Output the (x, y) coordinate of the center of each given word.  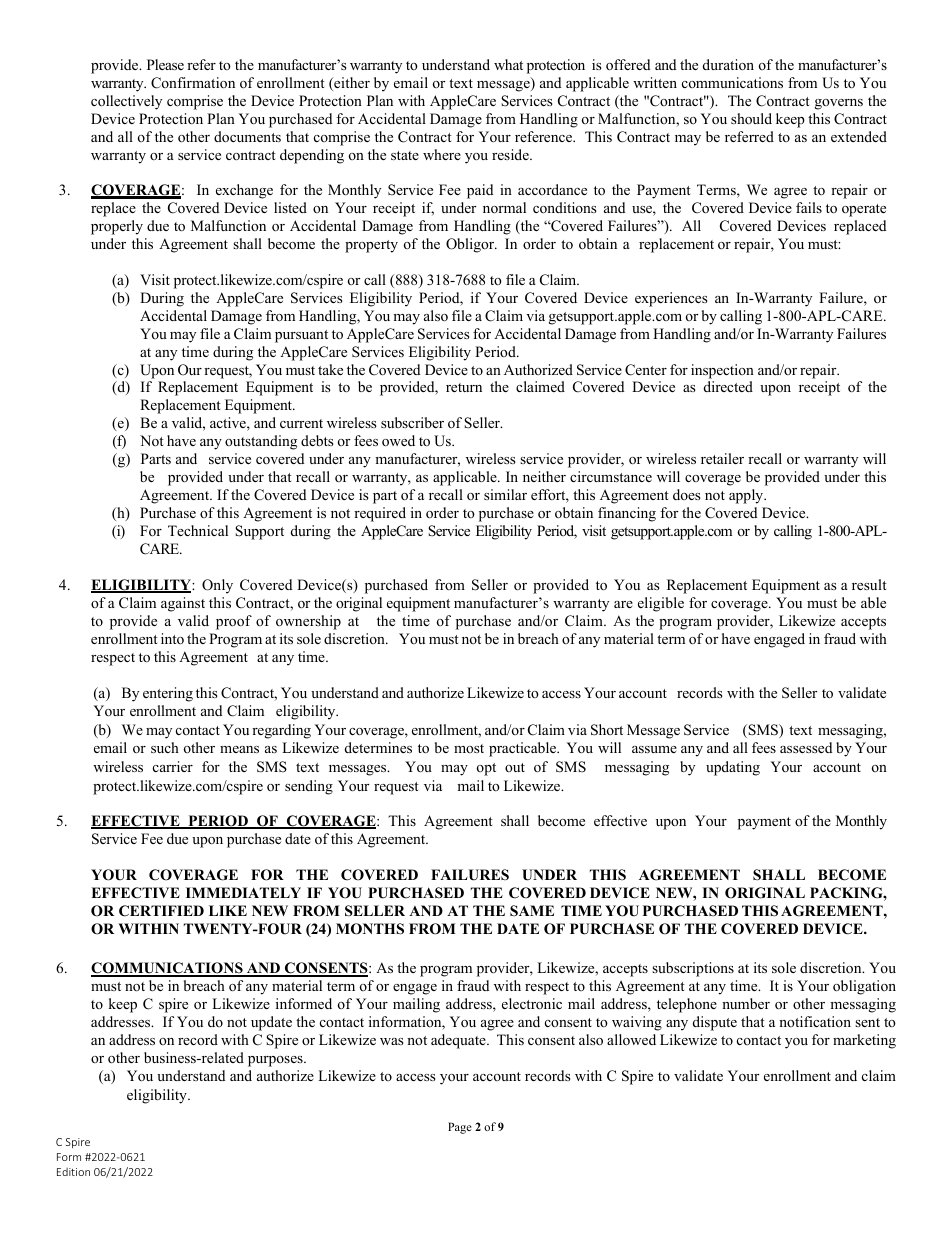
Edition (73, 1172)
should (751, 118)
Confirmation (193, 83)
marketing (864, 1041)
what (508, 64)
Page (460, 1128)
